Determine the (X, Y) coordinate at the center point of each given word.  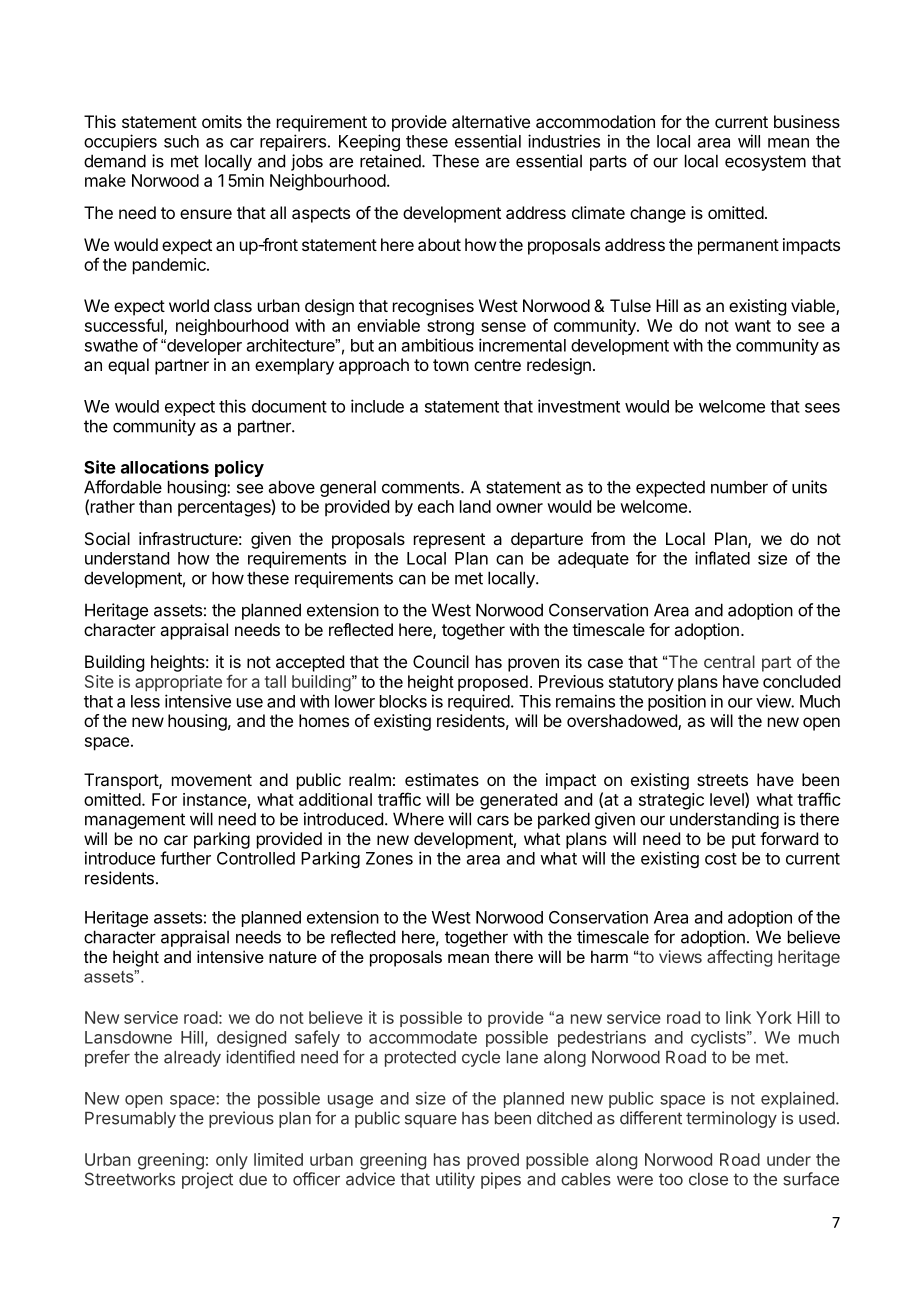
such (181, 141)
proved (493, 1161)
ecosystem (765, 163)
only (232, 1161)
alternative (491, 121)
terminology (731, 1119)
